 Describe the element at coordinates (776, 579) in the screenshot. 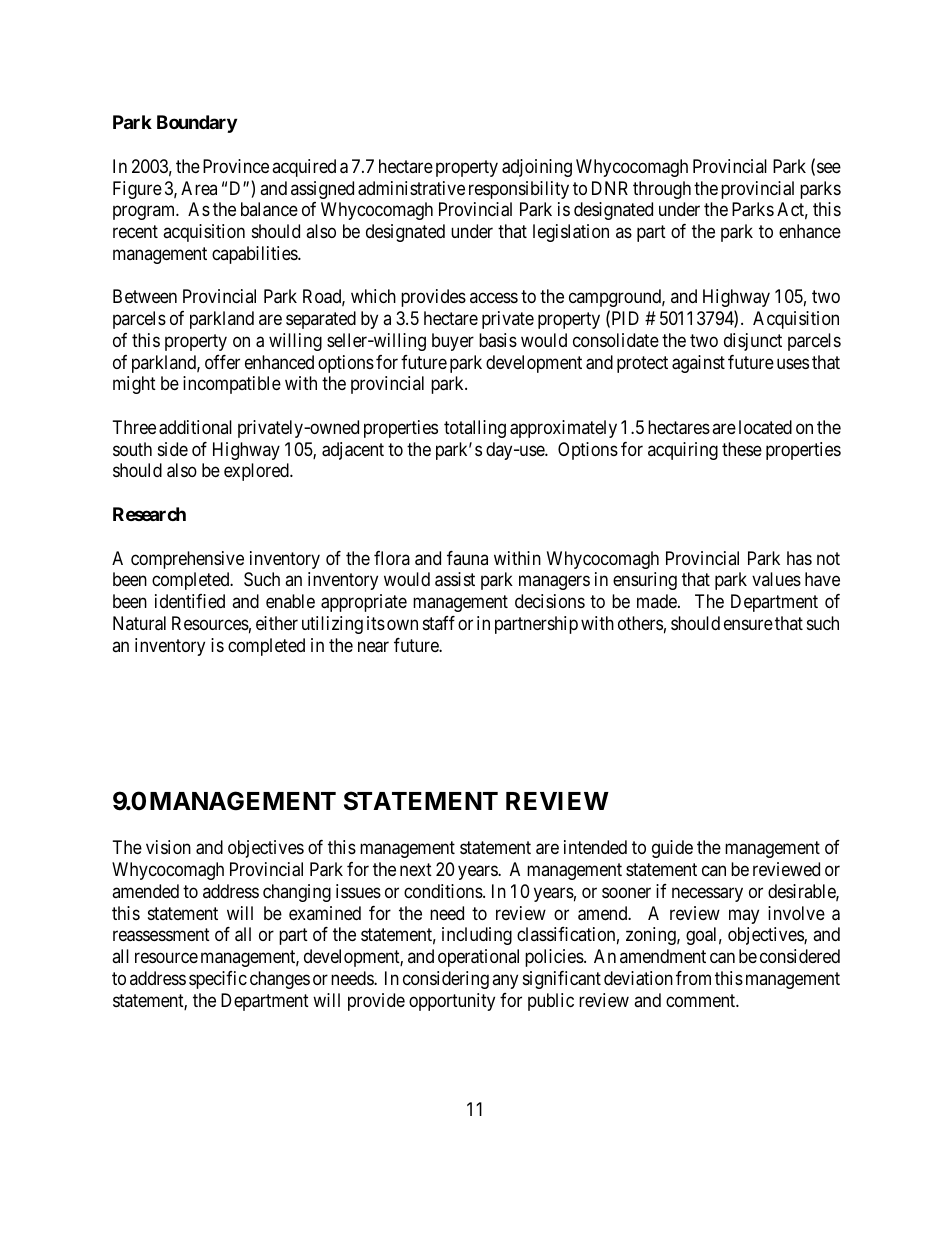

I see `values` at that location.
